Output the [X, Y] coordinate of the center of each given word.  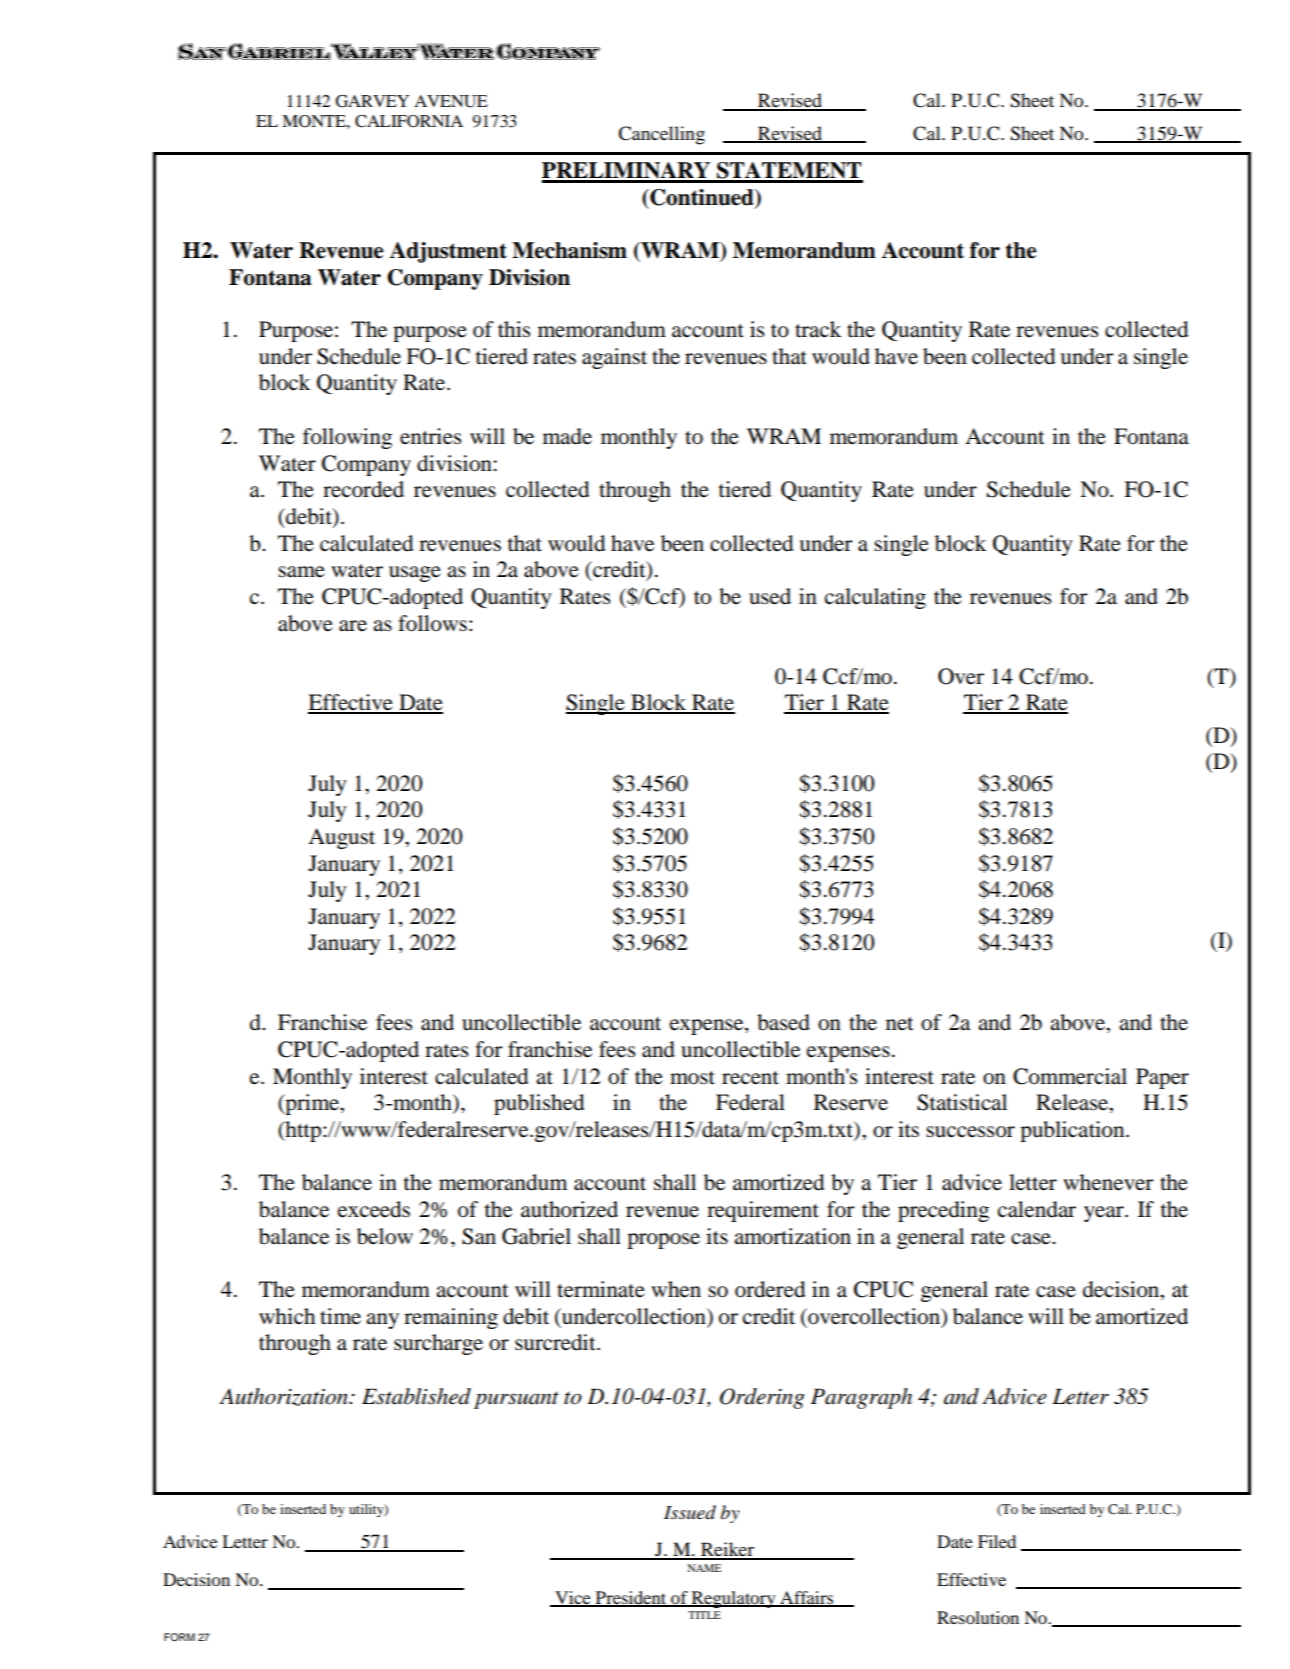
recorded [363, 489]
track [818, 329]
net [900, 1024]
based [783, 1022]
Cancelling [661, 135]
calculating [875, 598]
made [567, 436]
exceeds [374, 1209]
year [1105, 1214]
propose [663, 1241]
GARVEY [372, 101]
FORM [179, 1637]
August [341, 838]
